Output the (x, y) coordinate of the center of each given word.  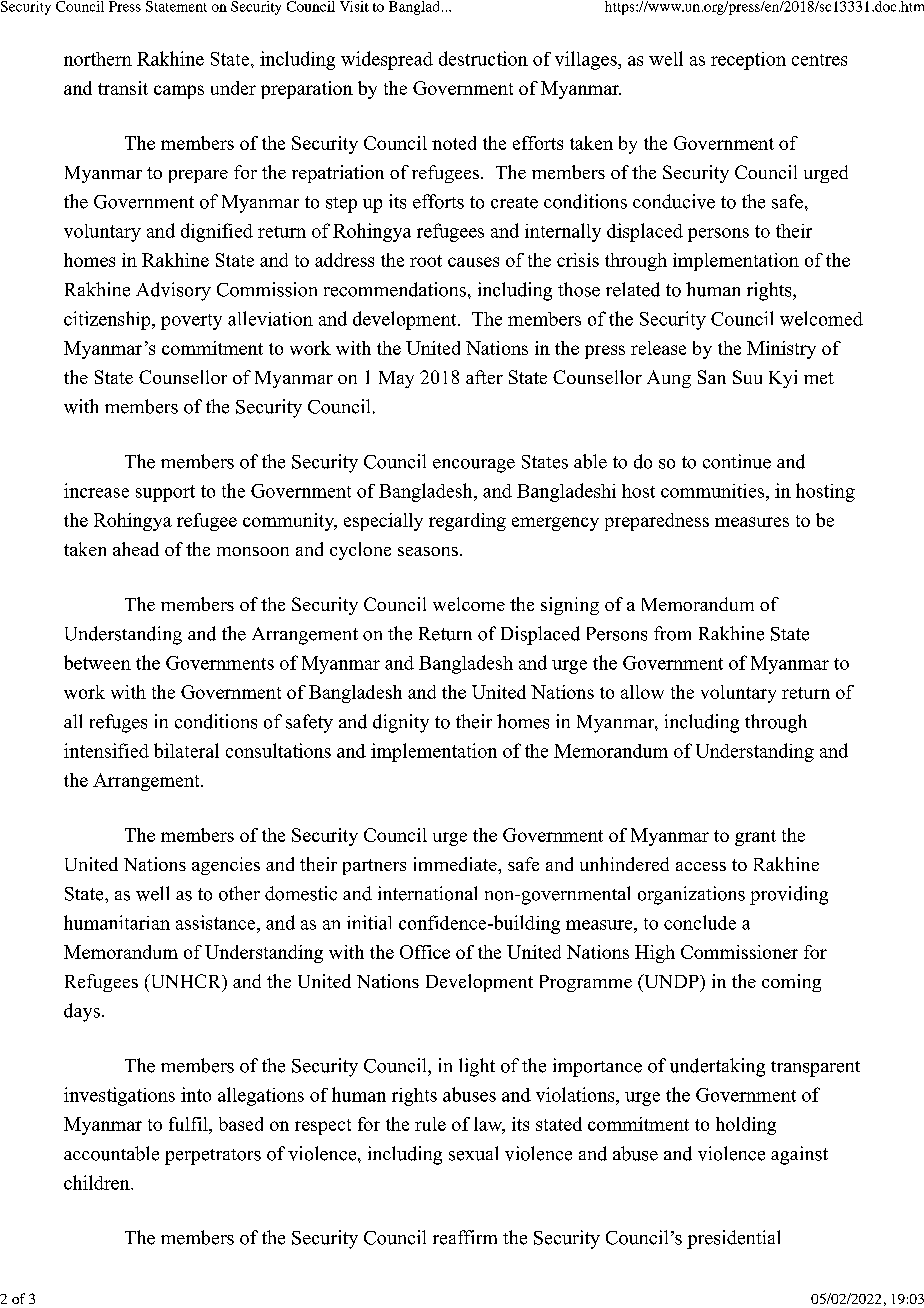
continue (737, 461)
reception (748, 61)
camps (179, 92)
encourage (474, 466)
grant (755, 838)
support (165, 493)
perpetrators (213, 1157)
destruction (483, 58)
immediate (456, 864)
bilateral (186, 750)
